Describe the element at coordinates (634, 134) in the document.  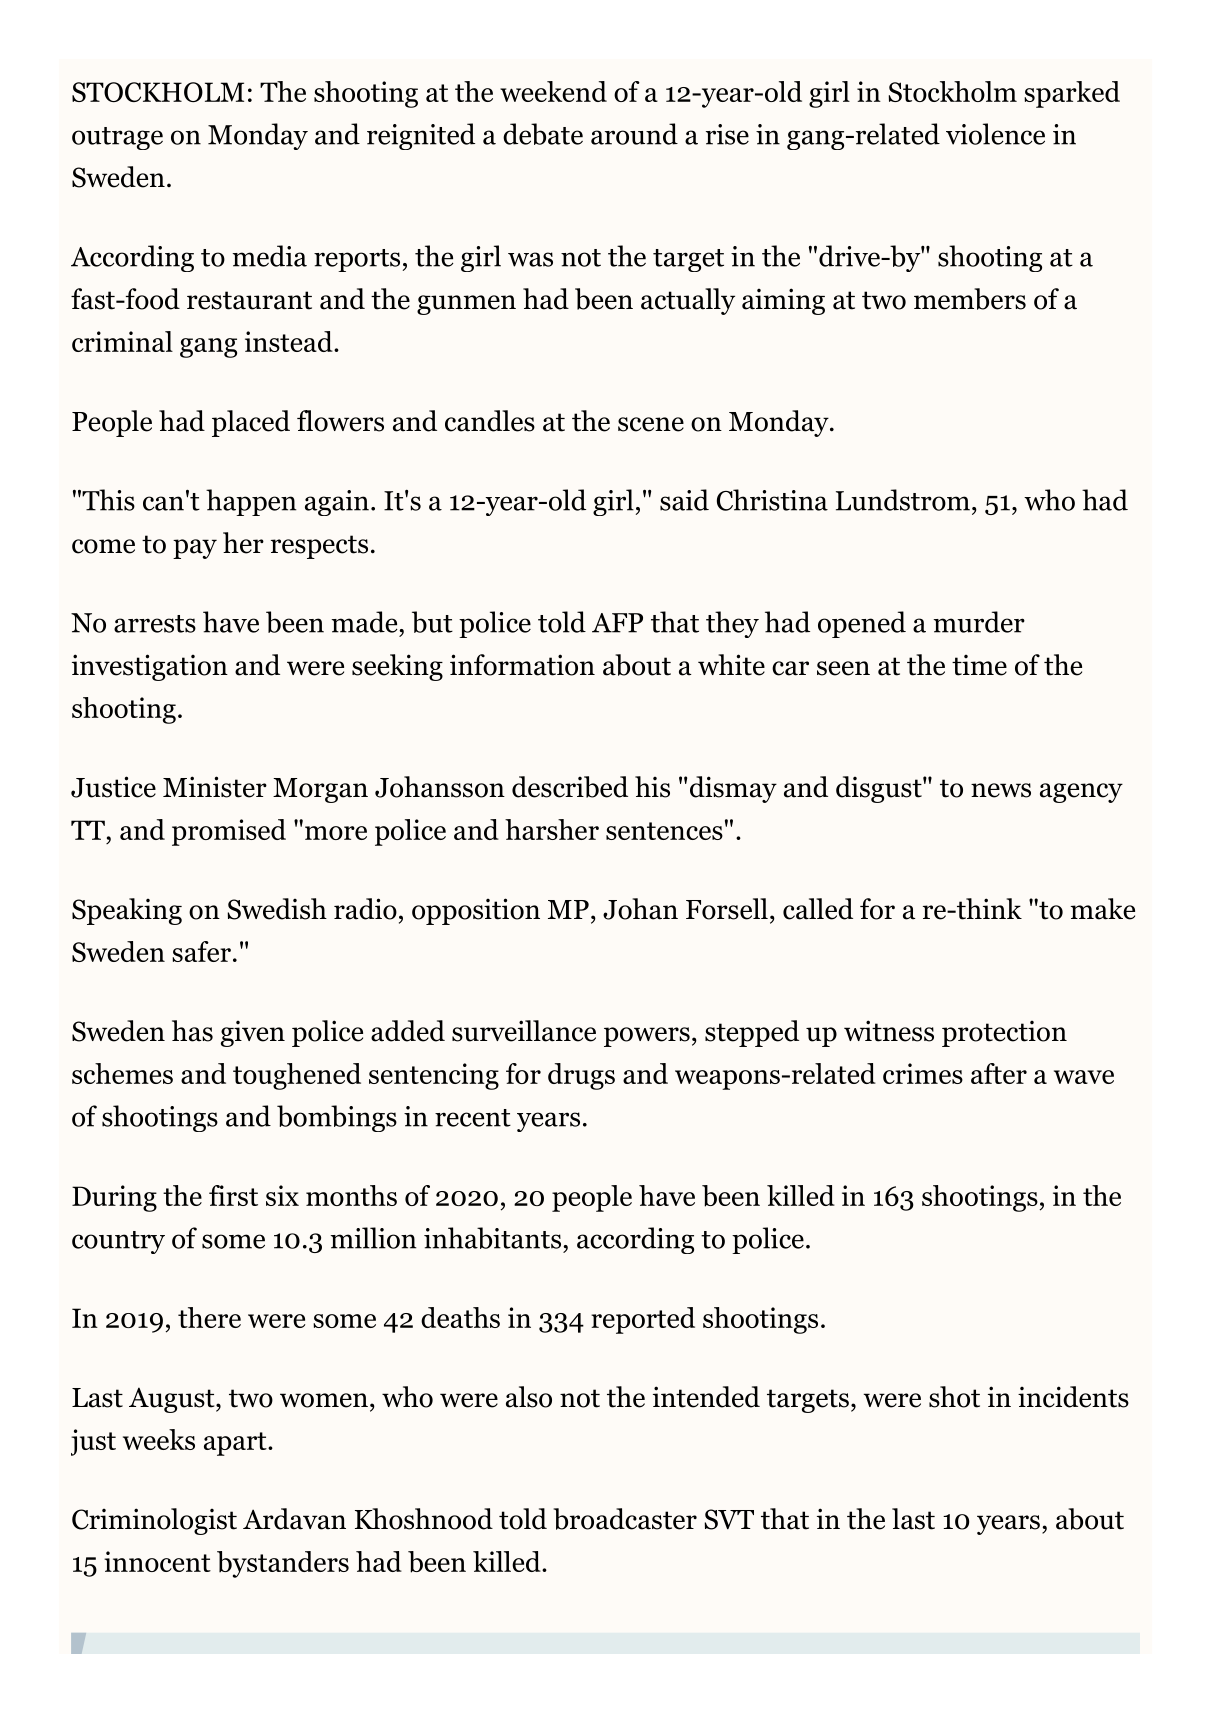
I see `around` at that location.
